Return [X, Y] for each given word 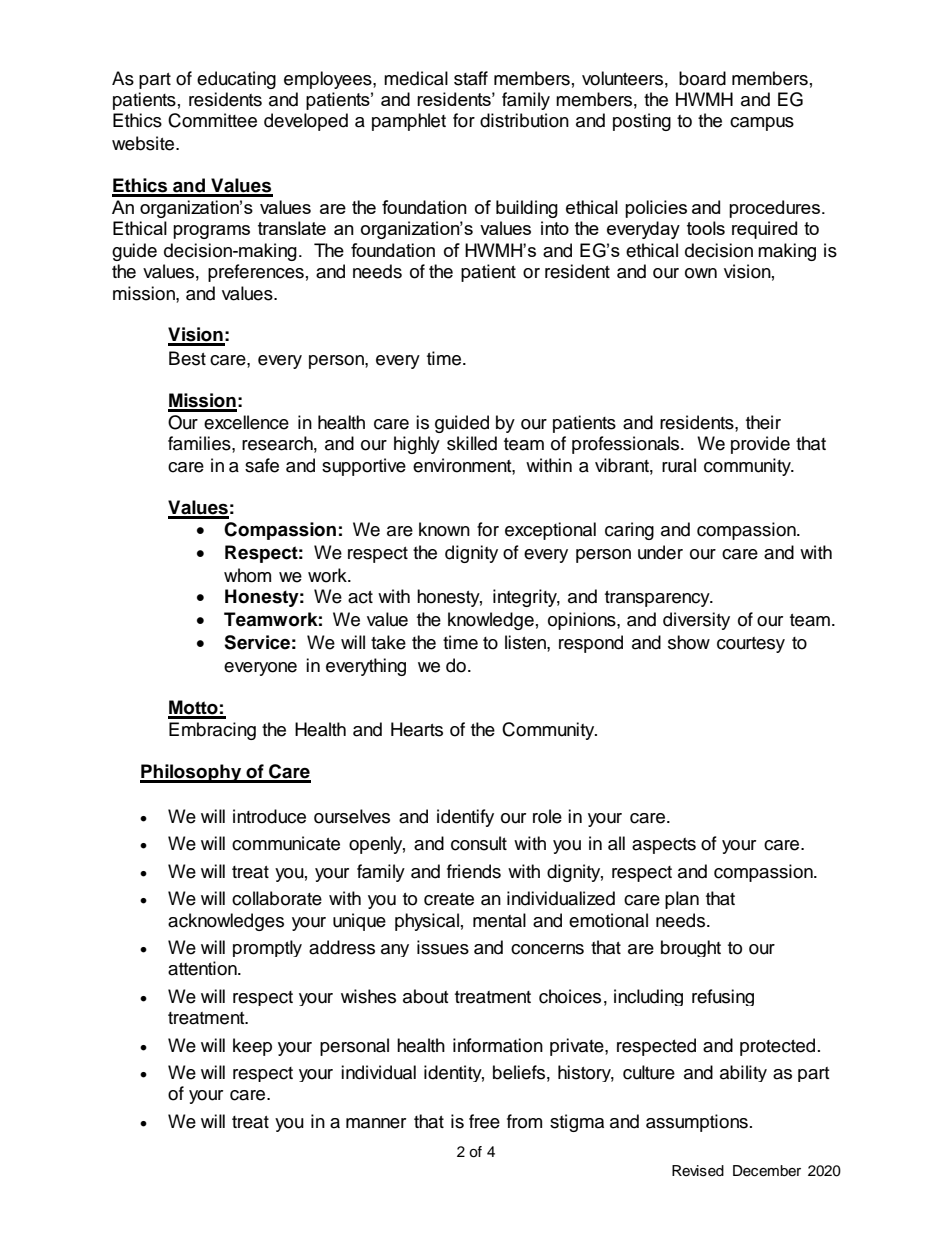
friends [474, 871]
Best [187, 358]
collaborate [277, 898]
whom [247, 575]
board [702, 78]
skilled [472, 443]
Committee [212, 120]
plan [682, 900]
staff [471, 78]
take [388, 642]
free [484, 1121]
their [763, 422]
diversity [696, 621]
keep [252, 1047]
